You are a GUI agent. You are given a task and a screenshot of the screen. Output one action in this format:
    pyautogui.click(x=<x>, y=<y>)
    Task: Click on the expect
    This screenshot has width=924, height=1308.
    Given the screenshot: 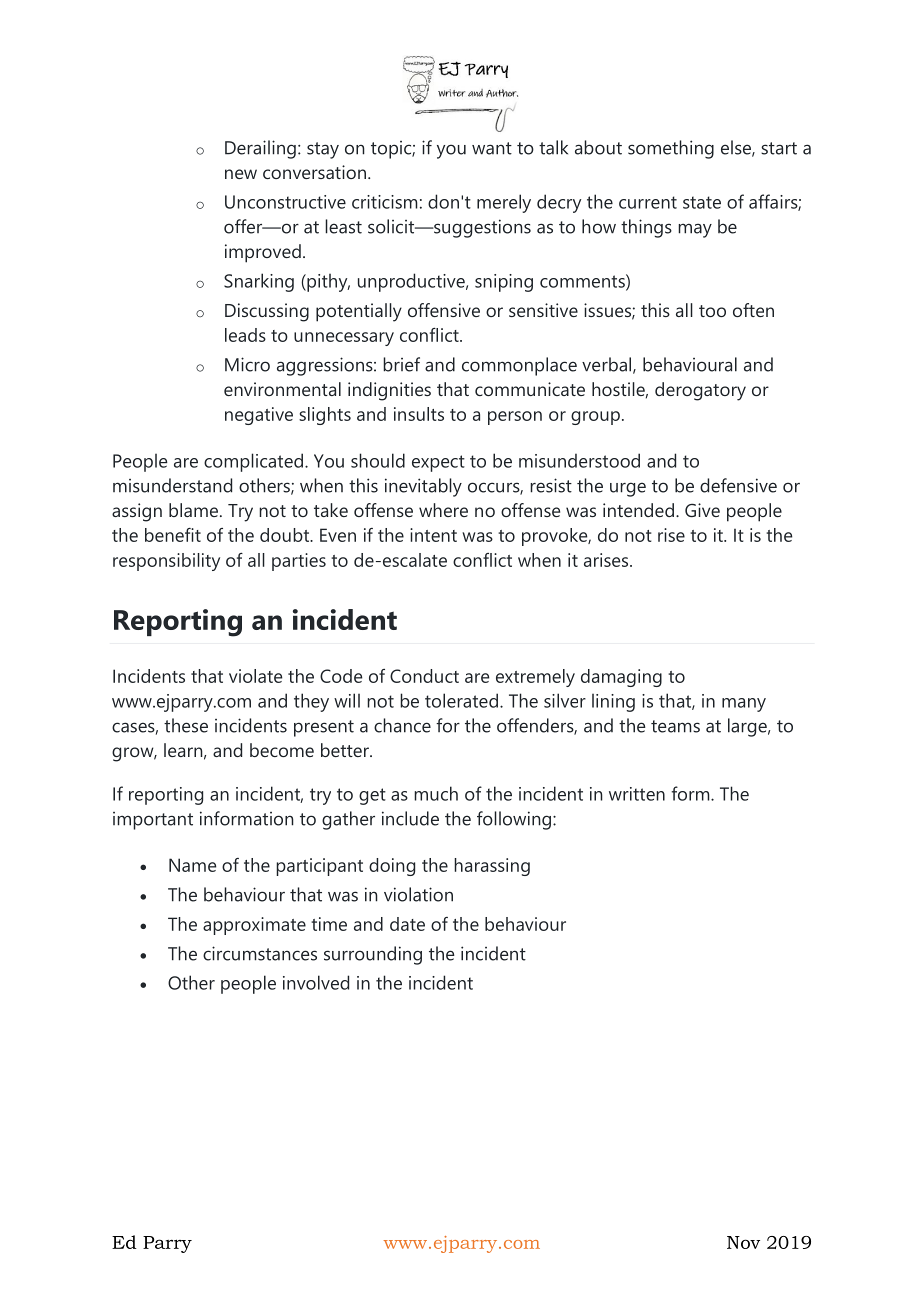 What is the action you would take?
    pyautogui.click(x=438, y=463)
